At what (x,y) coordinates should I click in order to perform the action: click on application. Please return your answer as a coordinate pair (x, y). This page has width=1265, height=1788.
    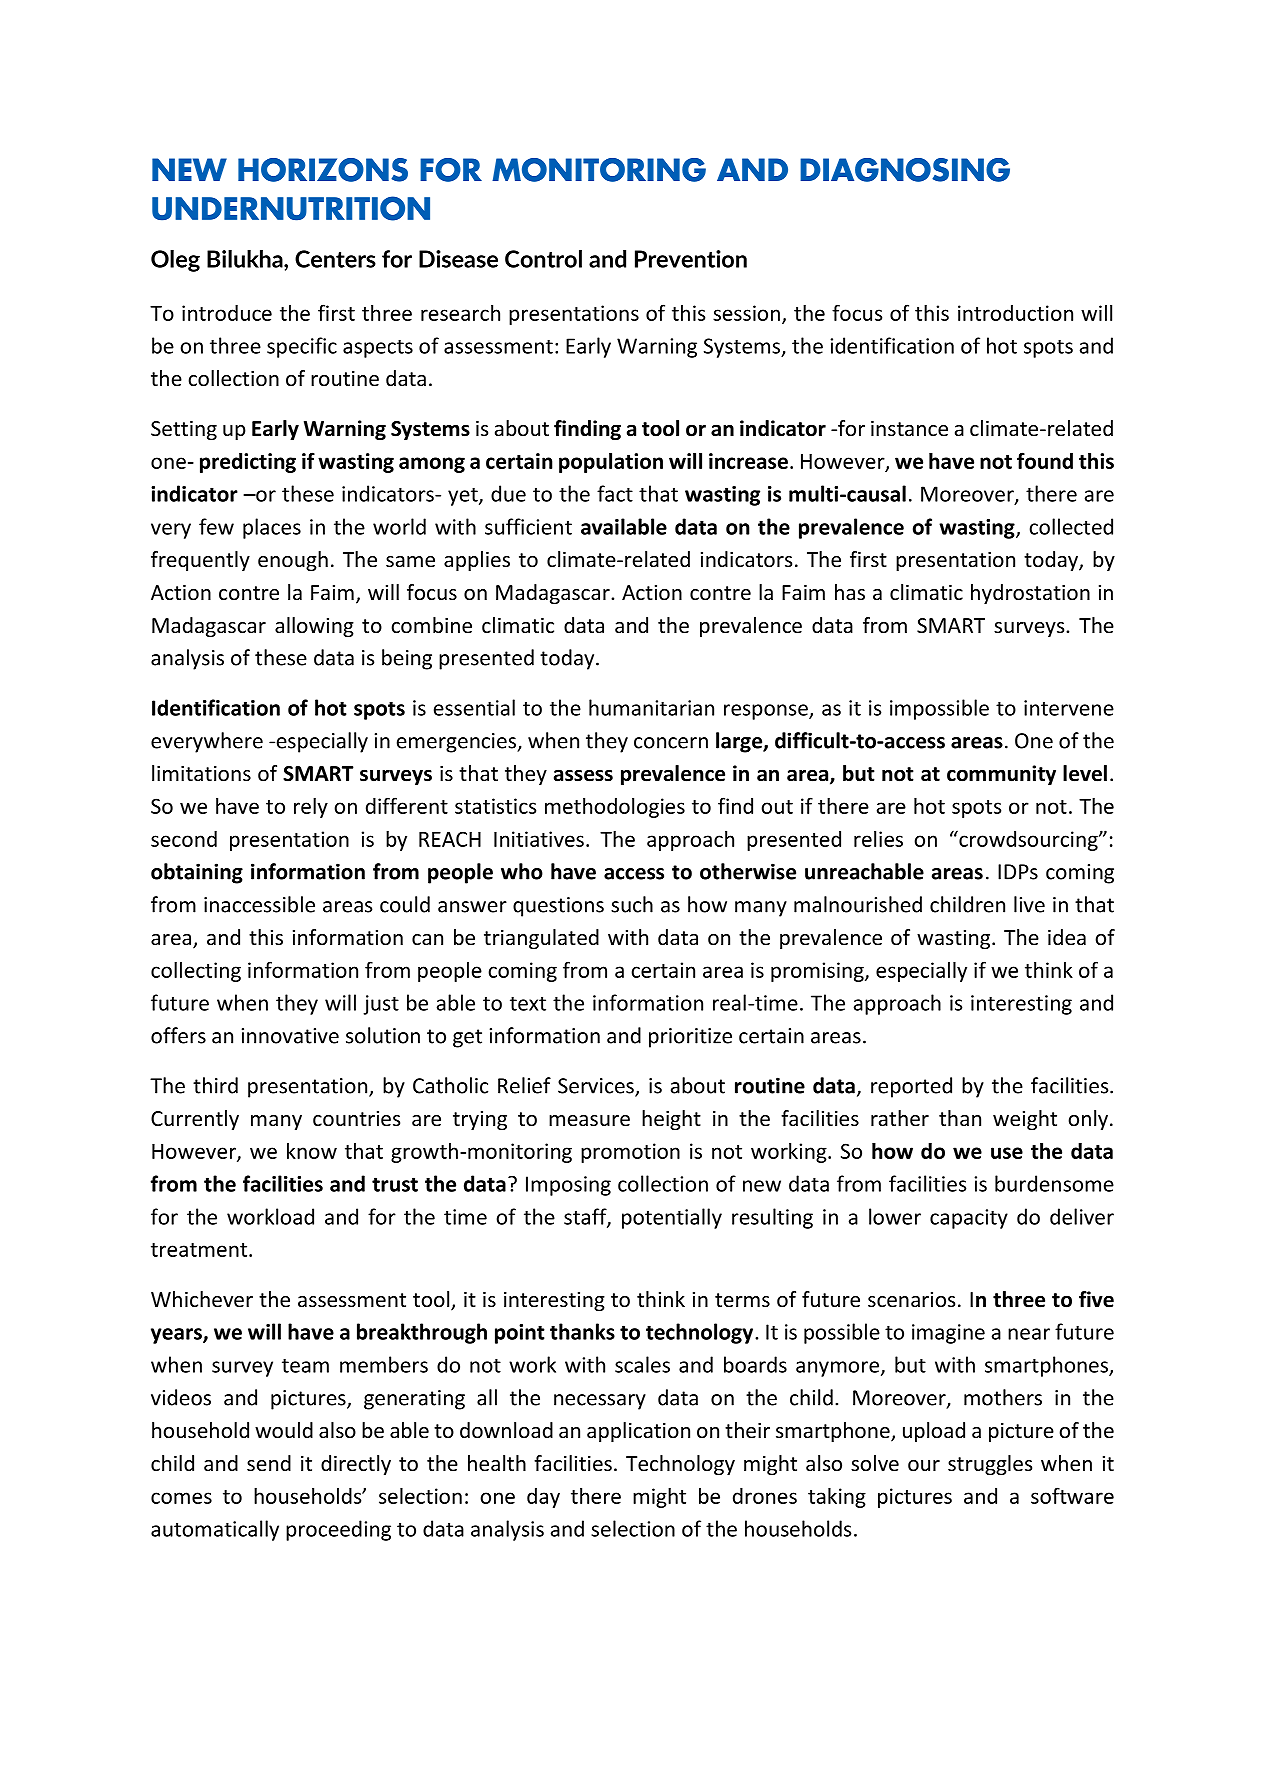
    Looking at the image, I should click on (638, 1432).
